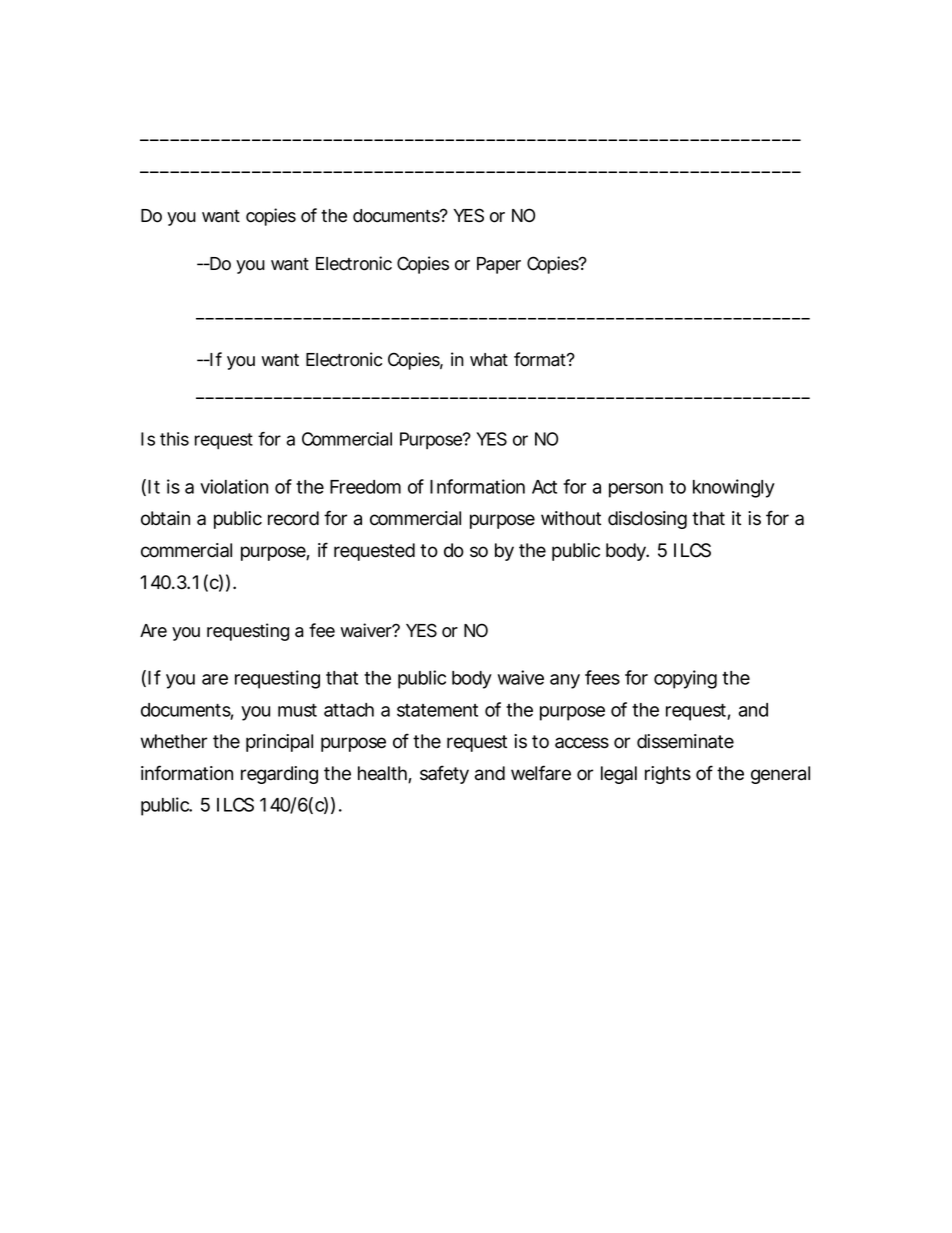 This screenshot has width=952, height=1233. Describe the element at coordinates (571, 518) in the screenshot. I see `without` at that location.
